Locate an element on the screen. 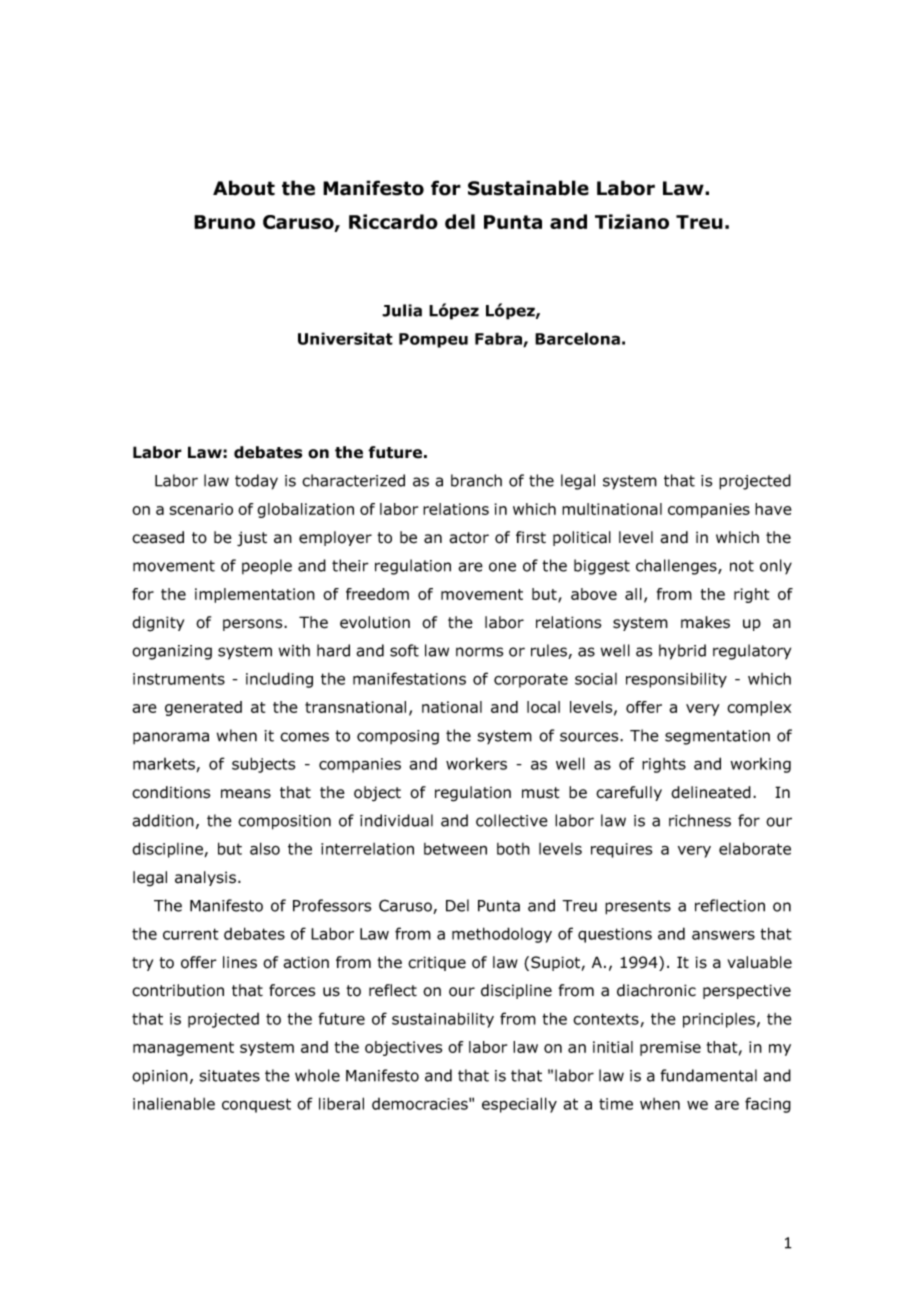 The height and width of the screenshot is (1308, 924). branch is located at coordinates (476, 480).
